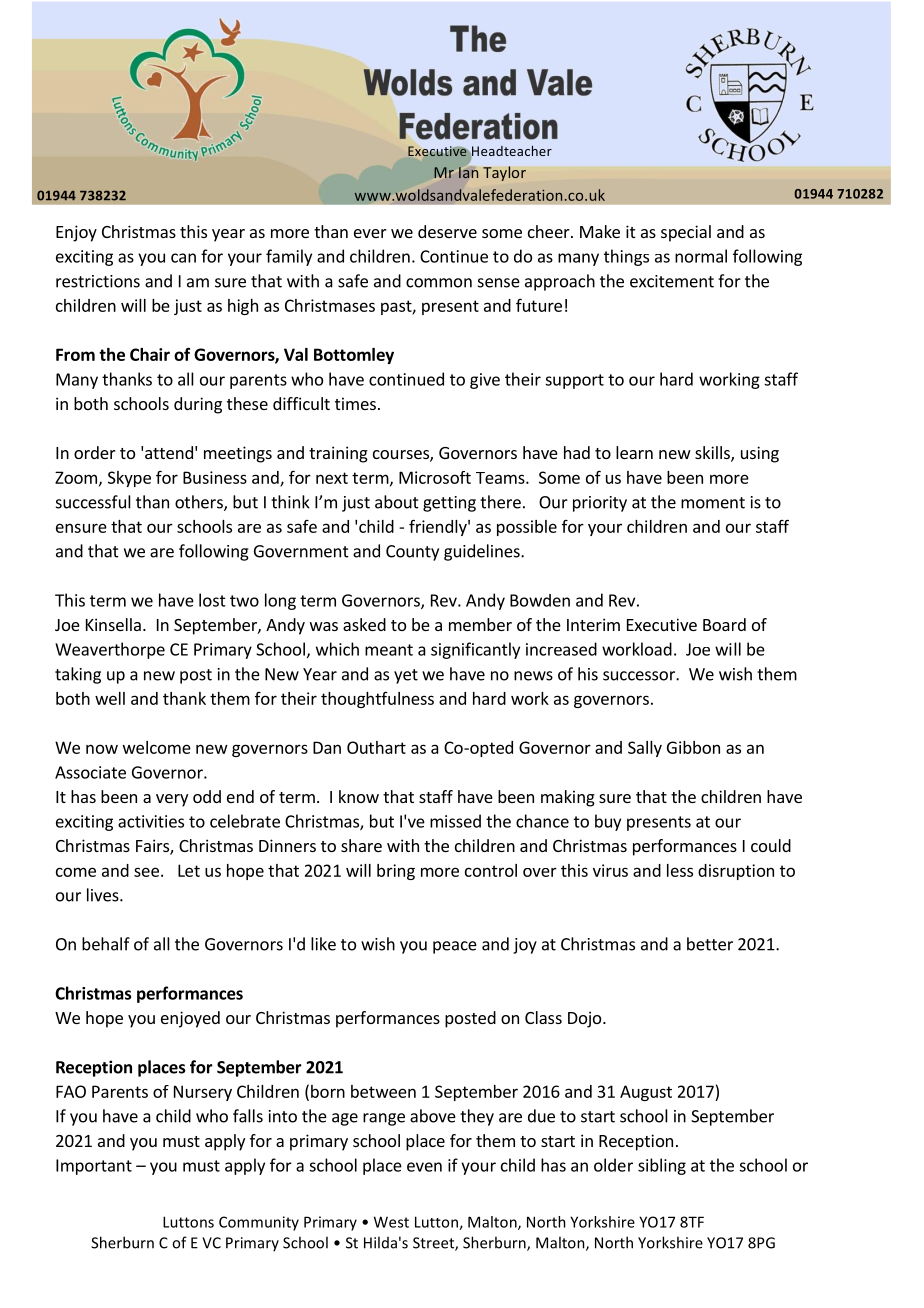  What do you see at coordinates (106, 944) in the document?
I see `behalf` at bounding box center [106, 944].
